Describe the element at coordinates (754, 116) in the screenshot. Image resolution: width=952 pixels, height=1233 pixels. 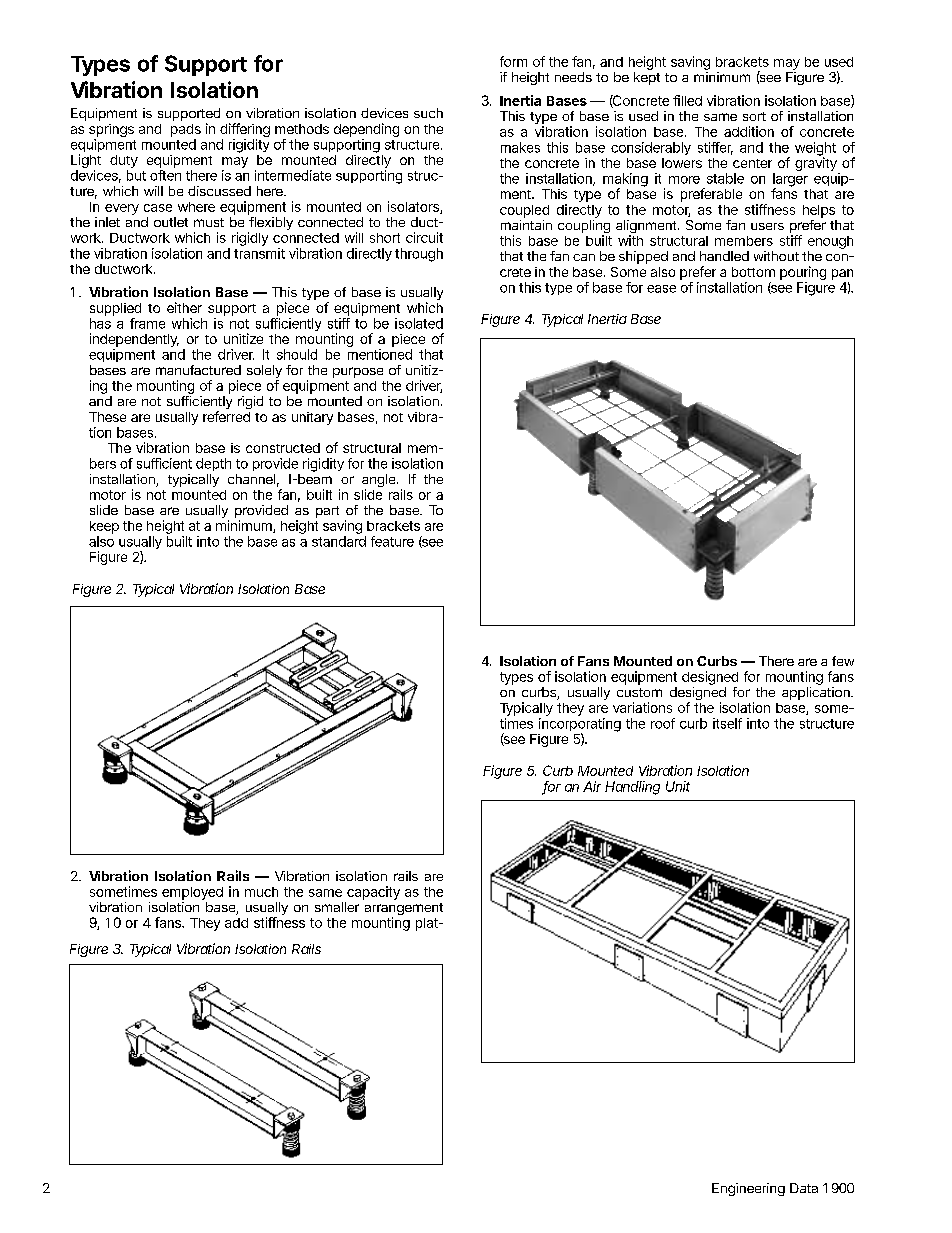
I see `sort` at that location.
